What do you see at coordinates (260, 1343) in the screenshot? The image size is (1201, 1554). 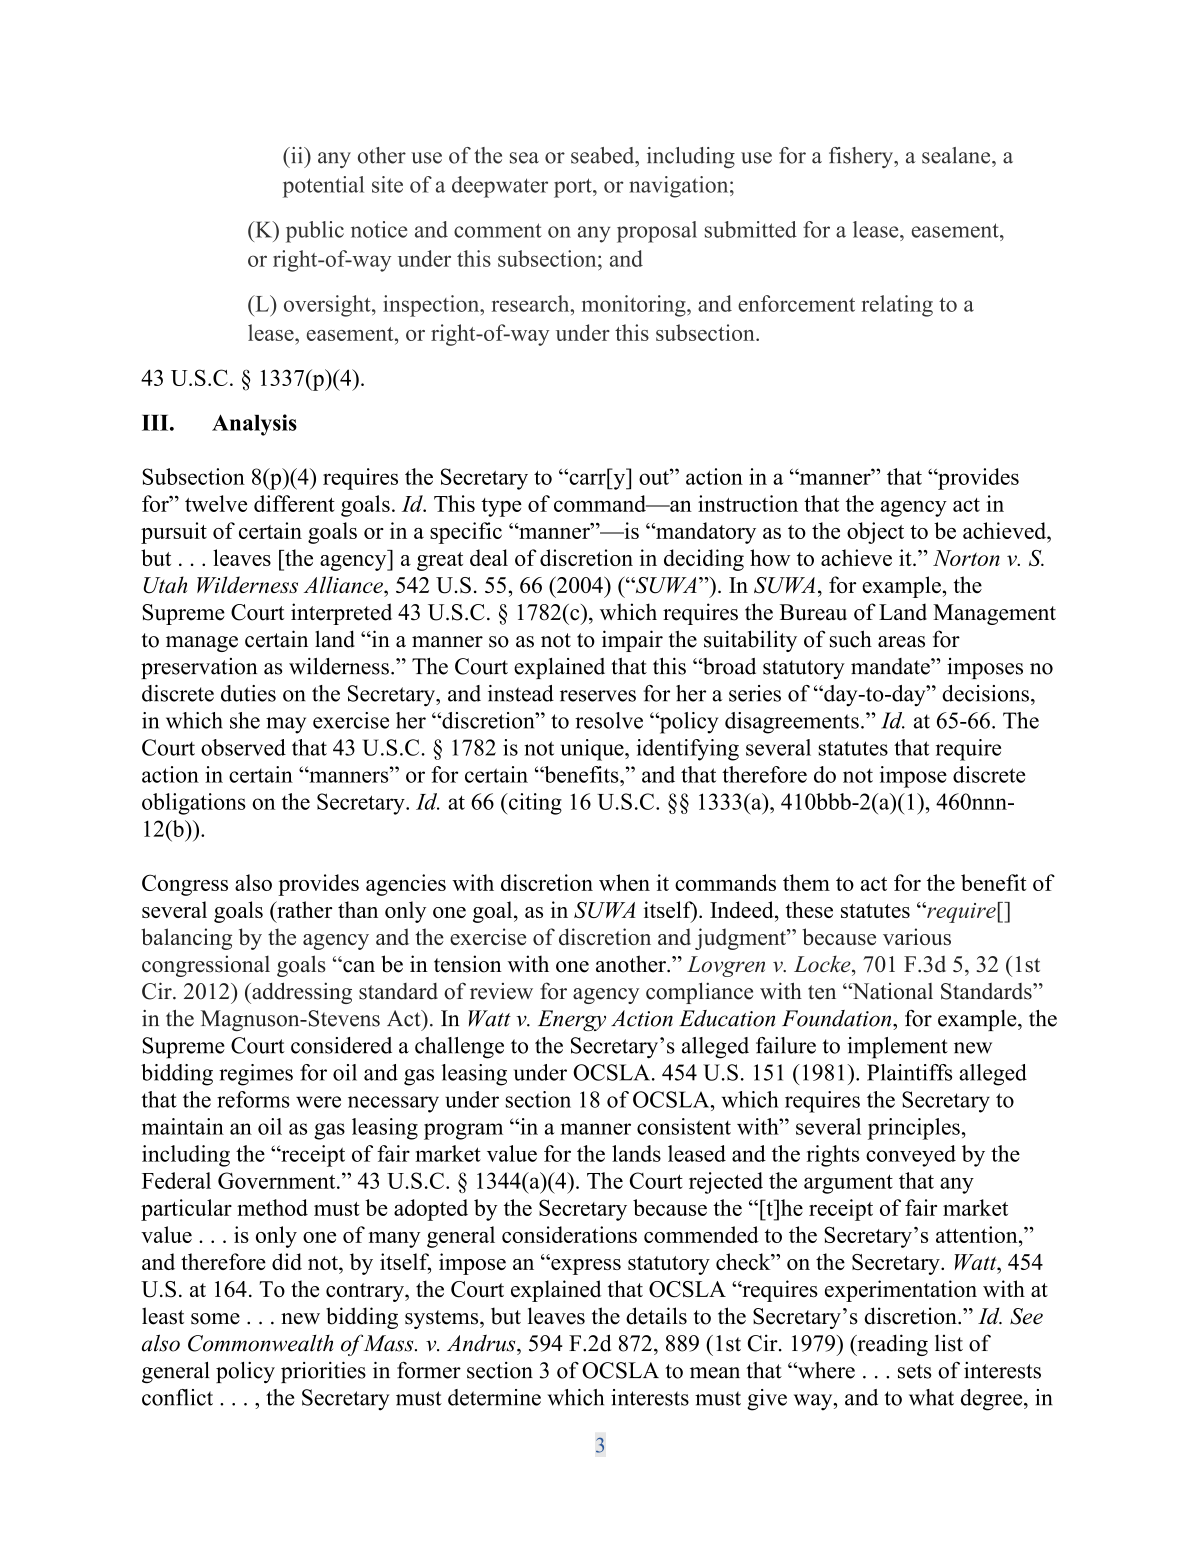 I see `Commonwealth` at bounding box center [260, 1343].
